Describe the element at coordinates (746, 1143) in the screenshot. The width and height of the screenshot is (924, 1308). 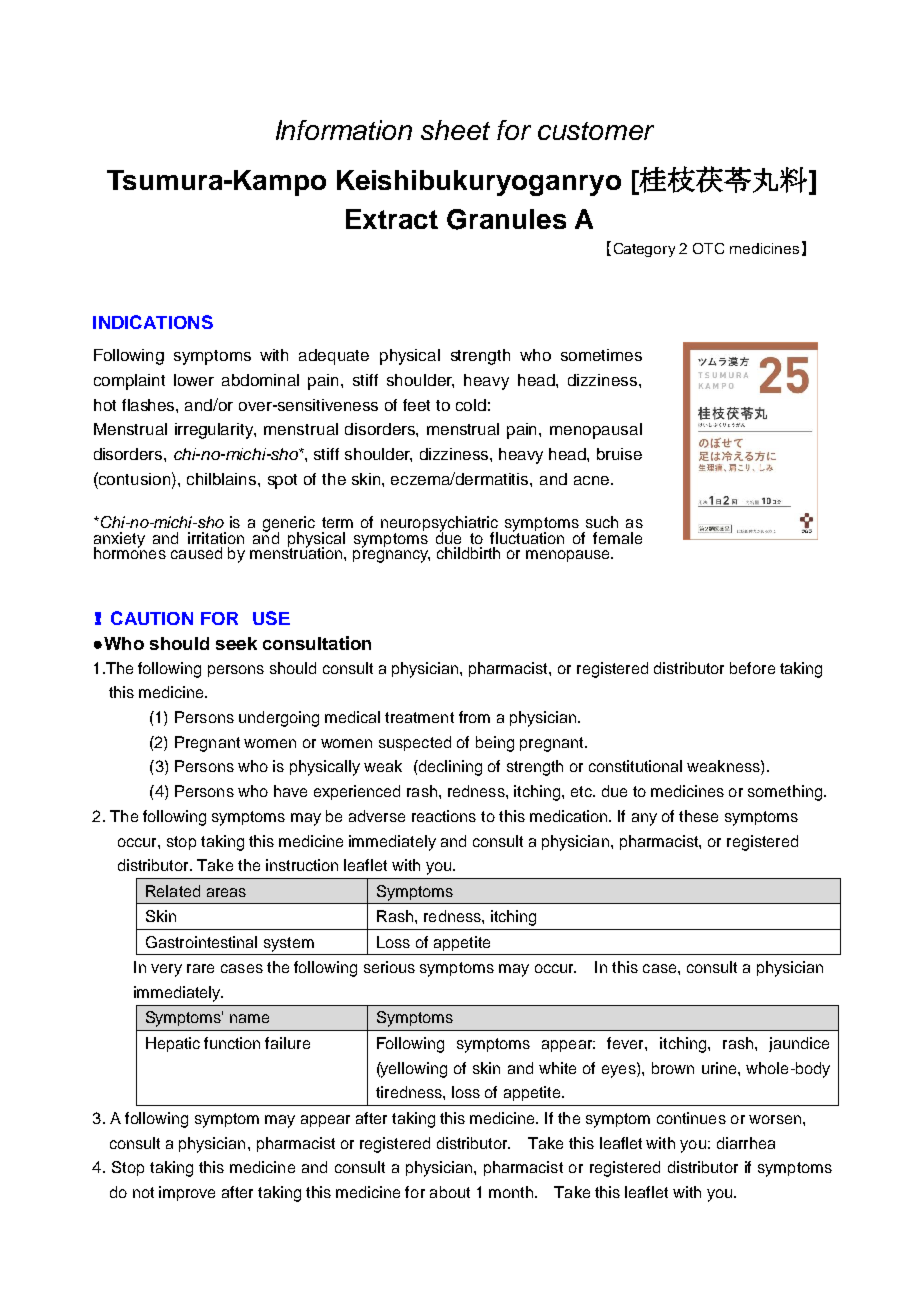
I see `diarrhea` at that location.
